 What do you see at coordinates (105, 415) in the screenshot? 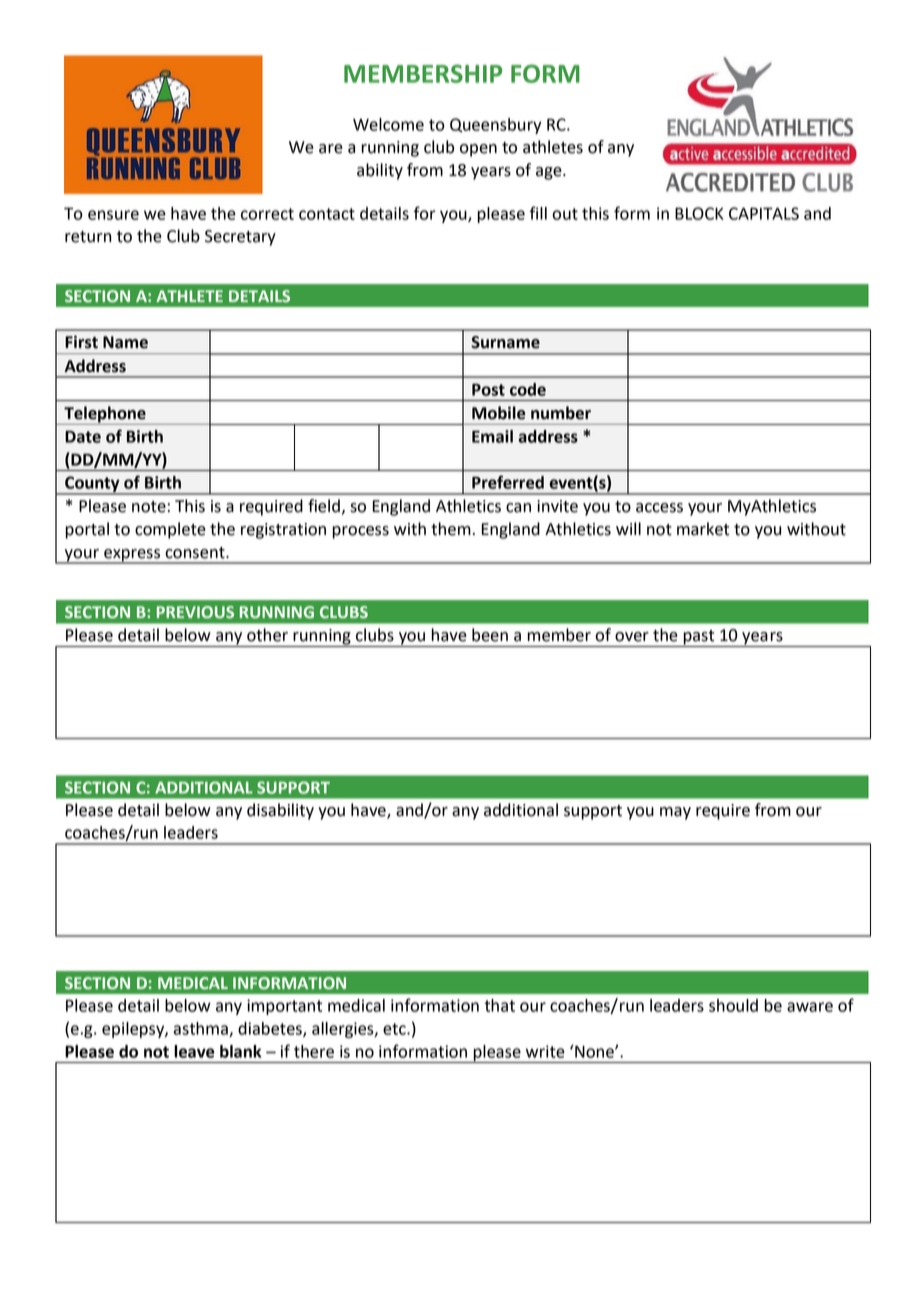
I see `Telephone` at bounding box center [105, 415].
